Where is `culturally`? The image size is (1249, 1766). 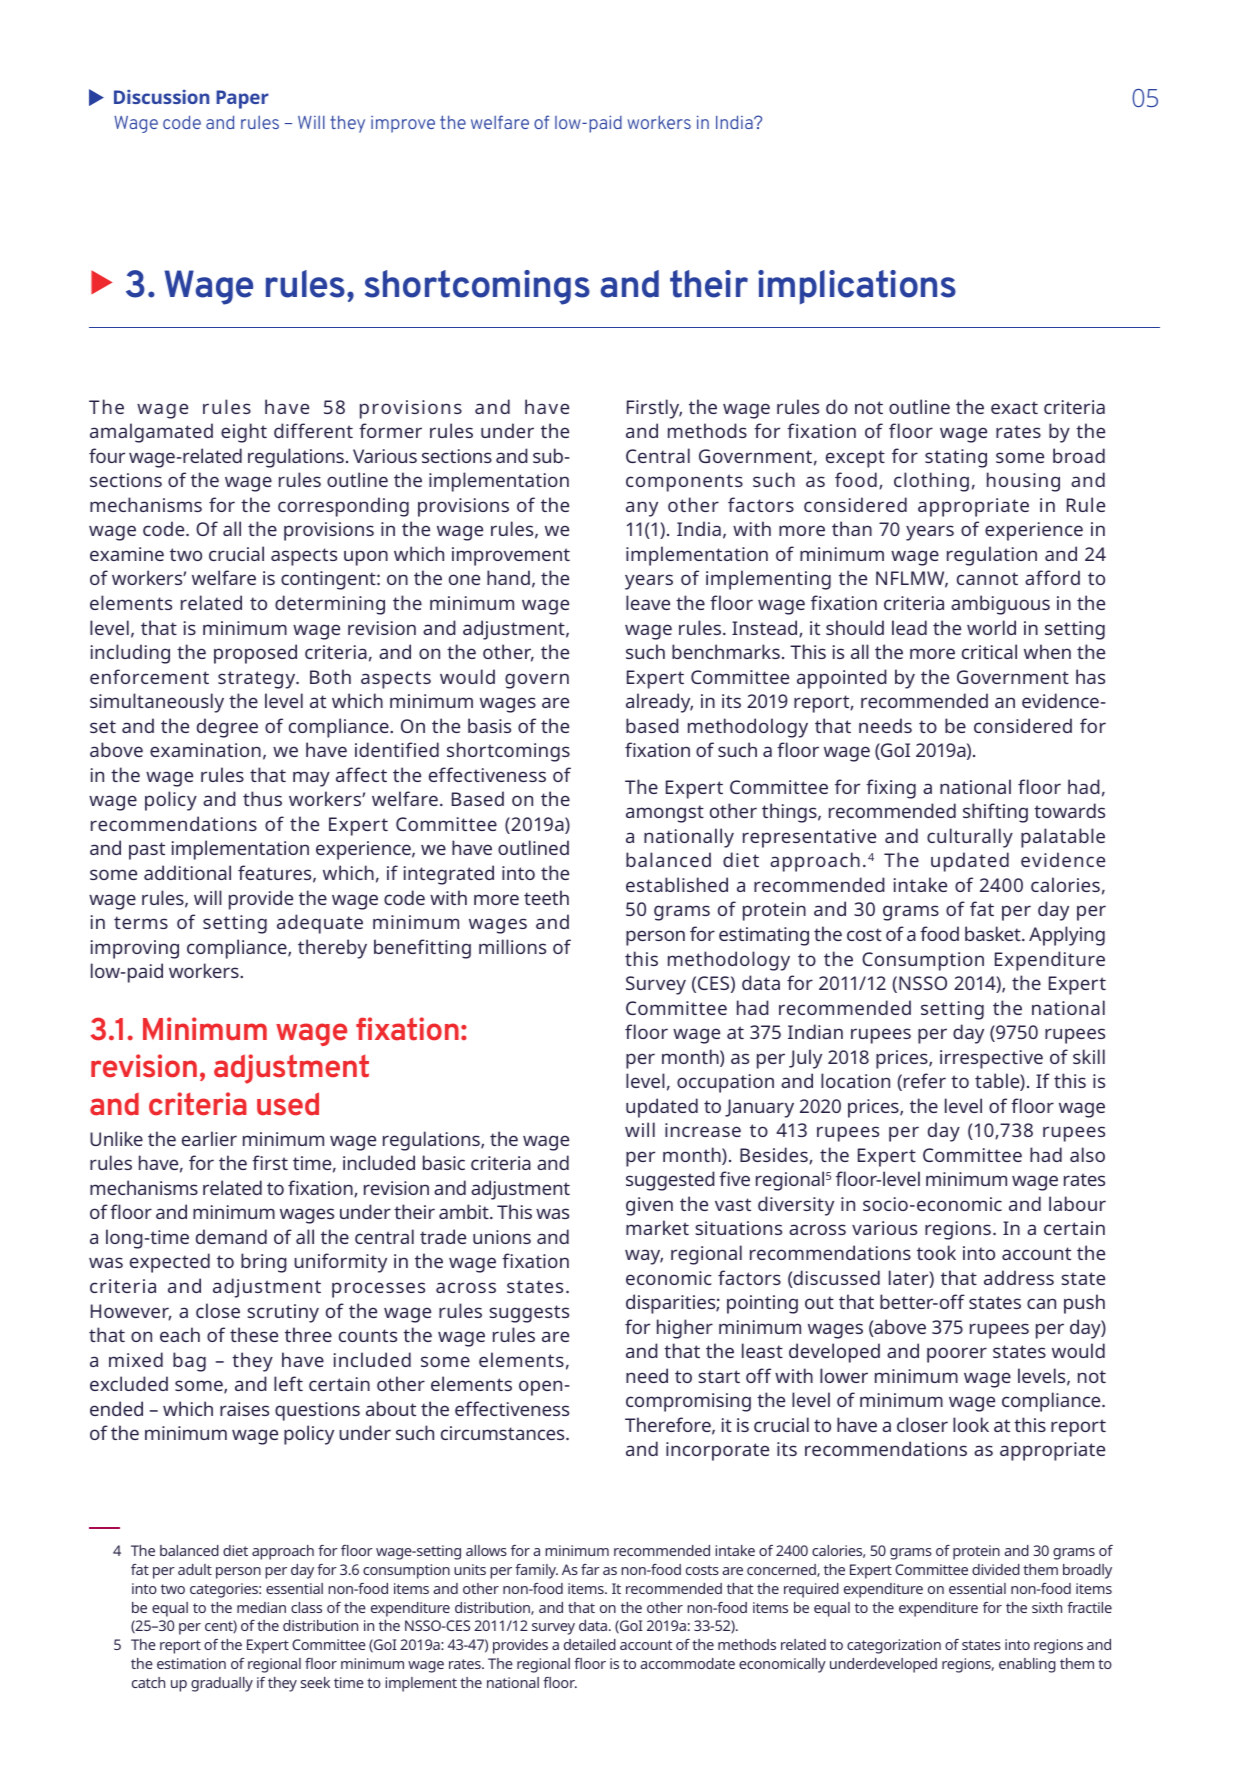 culturally is located at coordinates (970, 838).
